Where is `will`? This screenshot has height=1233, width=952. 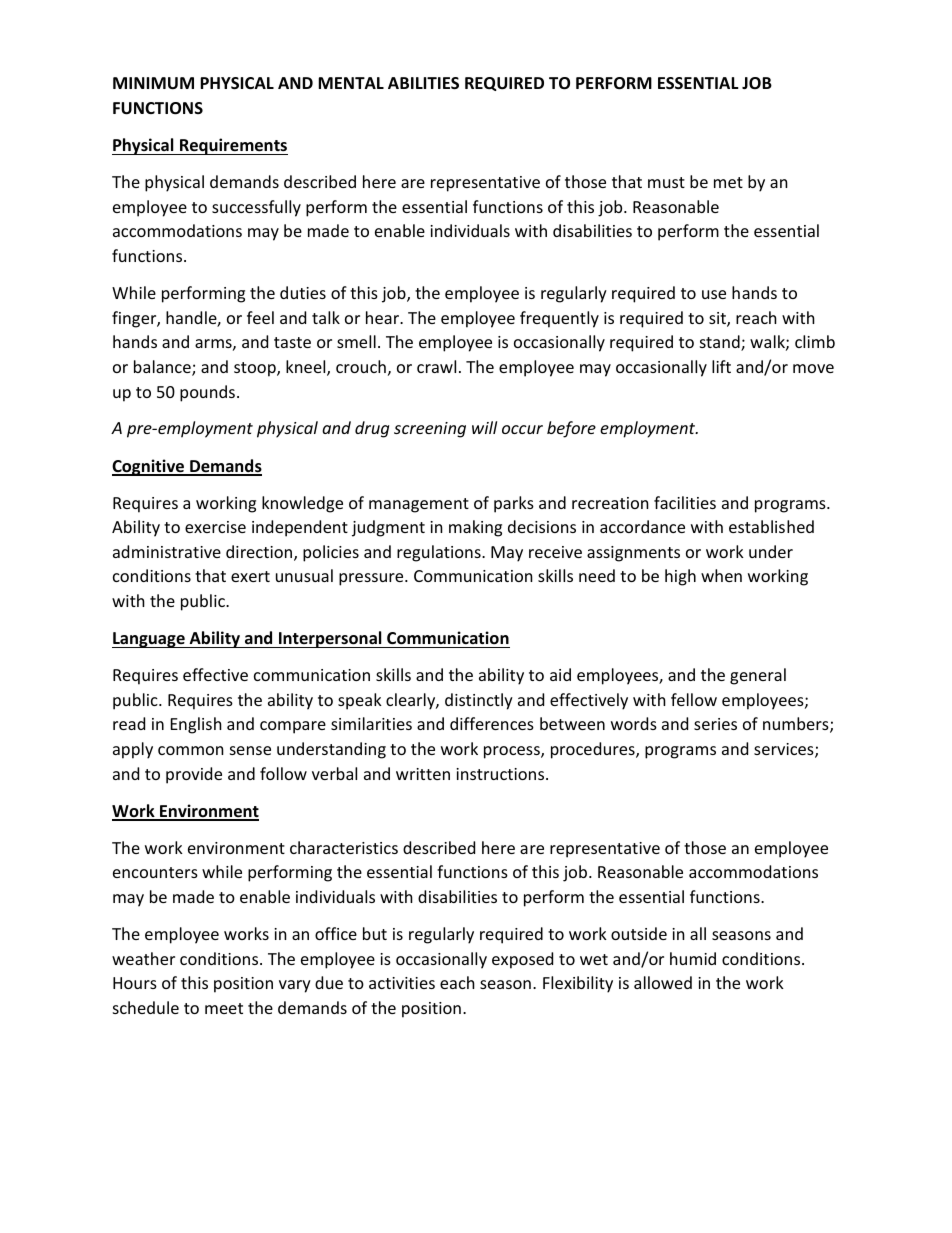
will is located at coordinates (484, 427).
